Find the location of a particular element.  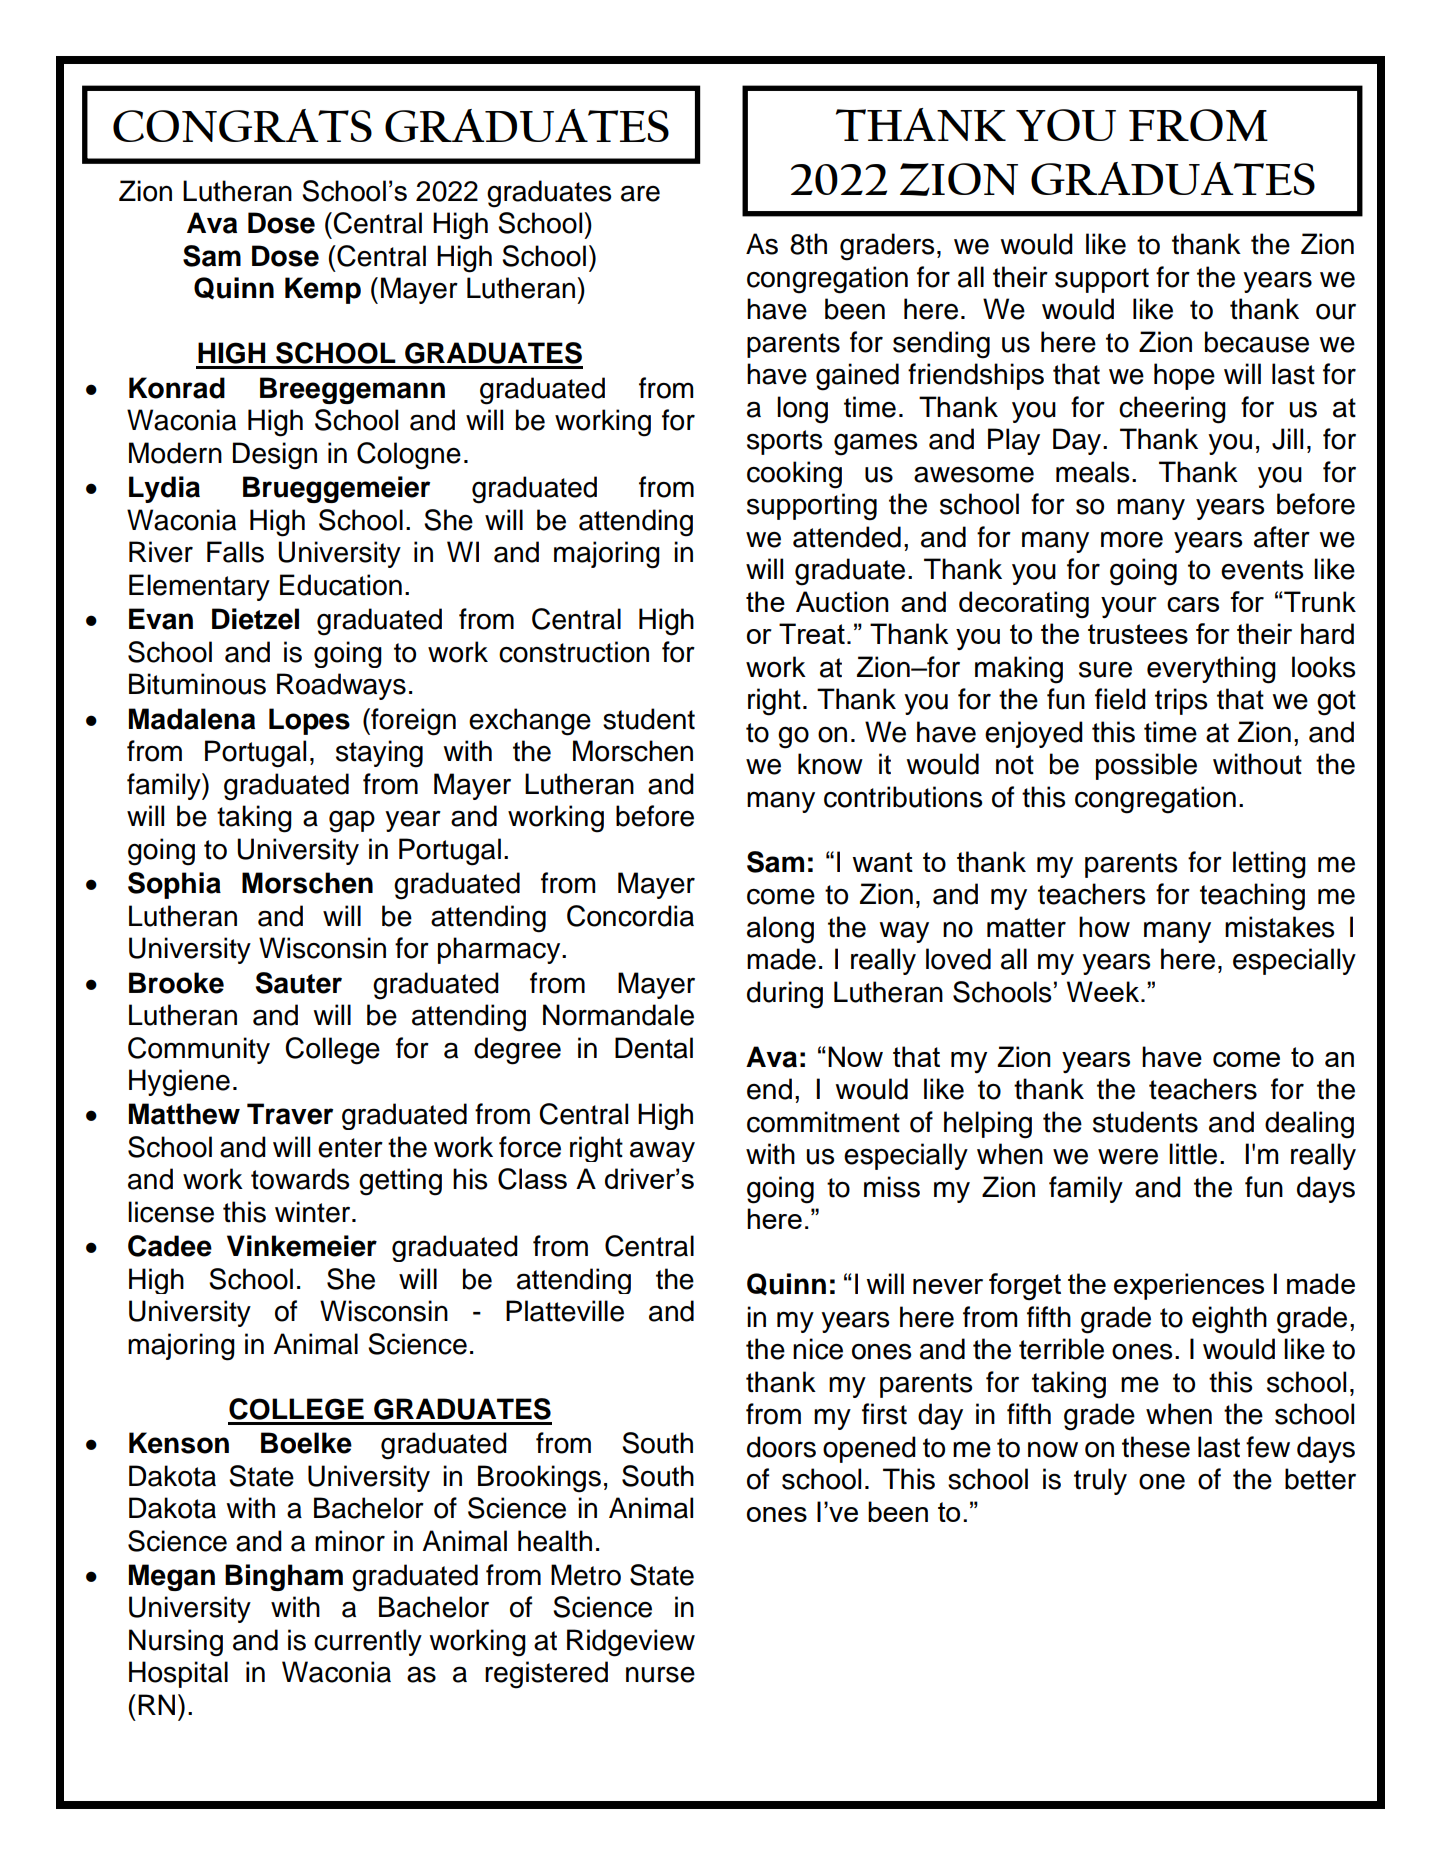

nurse is located at coordinates (660, 1674).
